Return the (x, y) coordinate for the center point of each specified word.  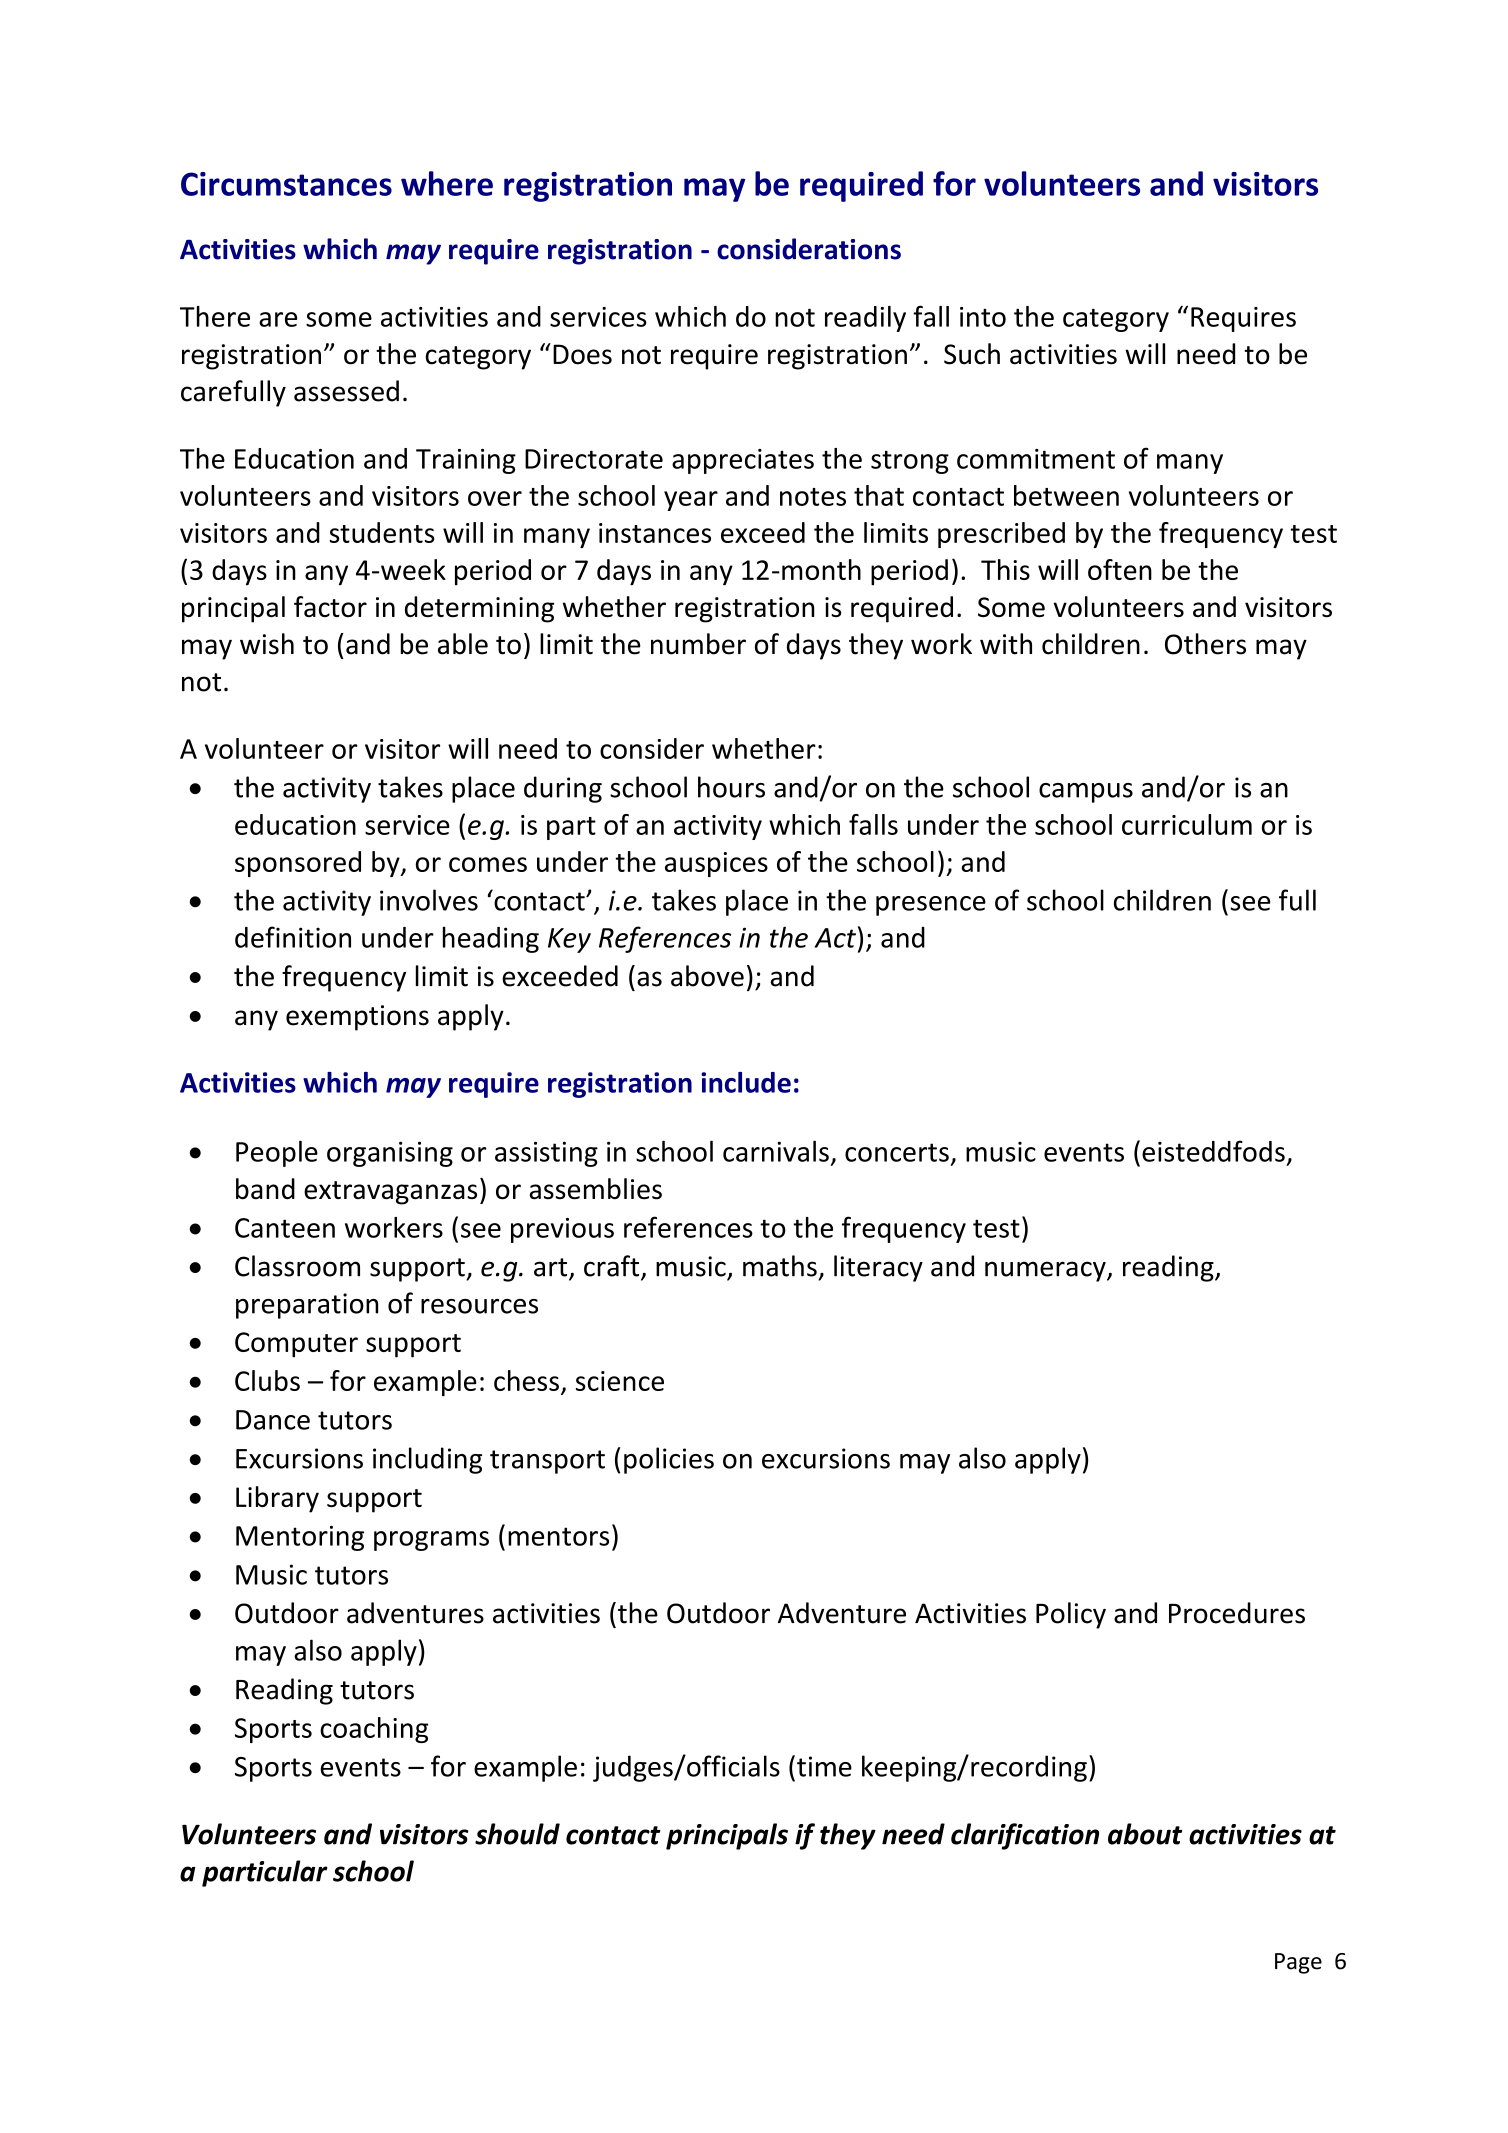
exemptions (357, 1018)
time (824, 1766)
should (517, 1834)
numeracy (1046, 1271)
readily (865, 319)
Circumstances (286, 184)
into (983, 317)
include (746, 1082)
